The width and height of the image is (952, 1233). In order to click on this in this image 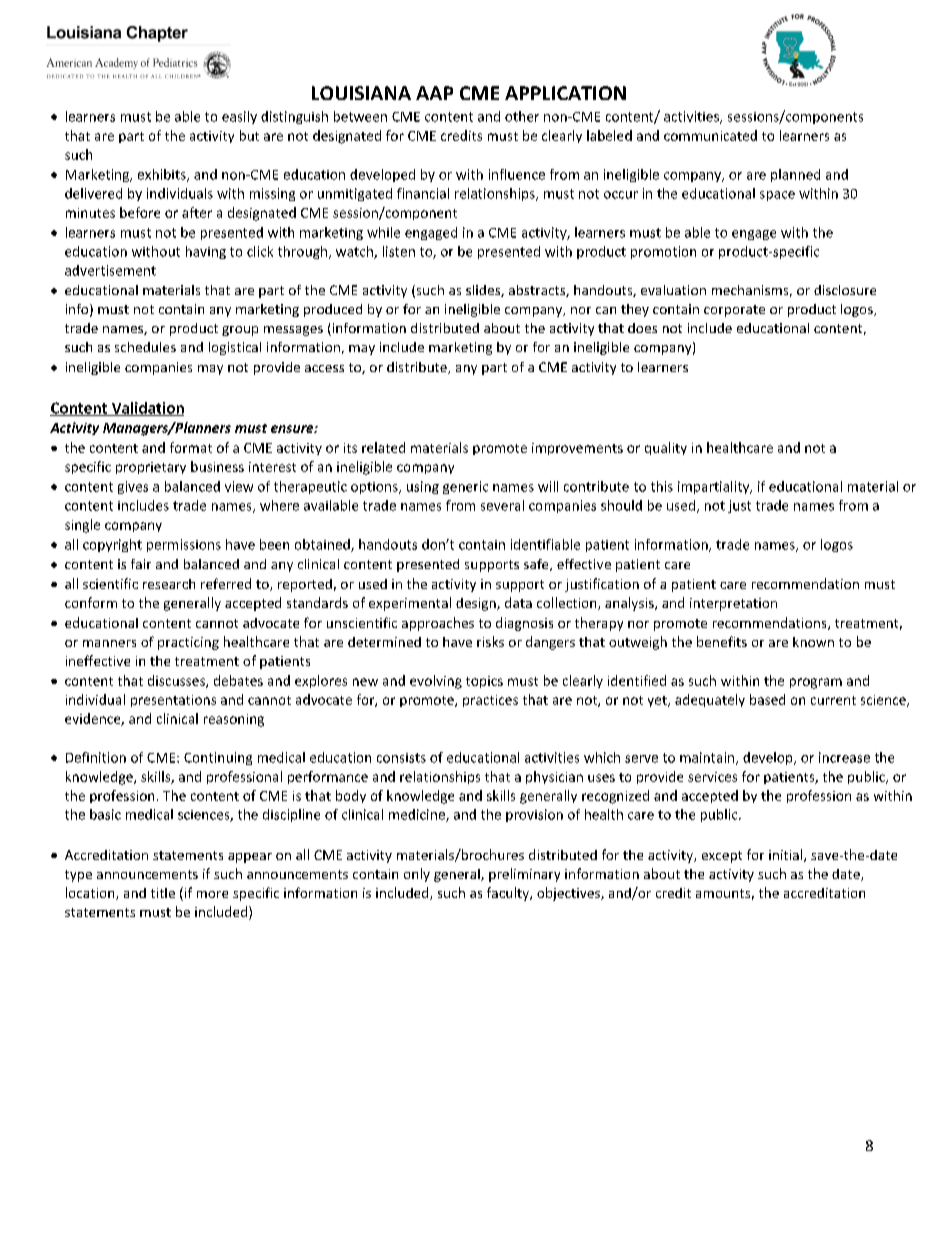, I will do `click(662, 486)`.
